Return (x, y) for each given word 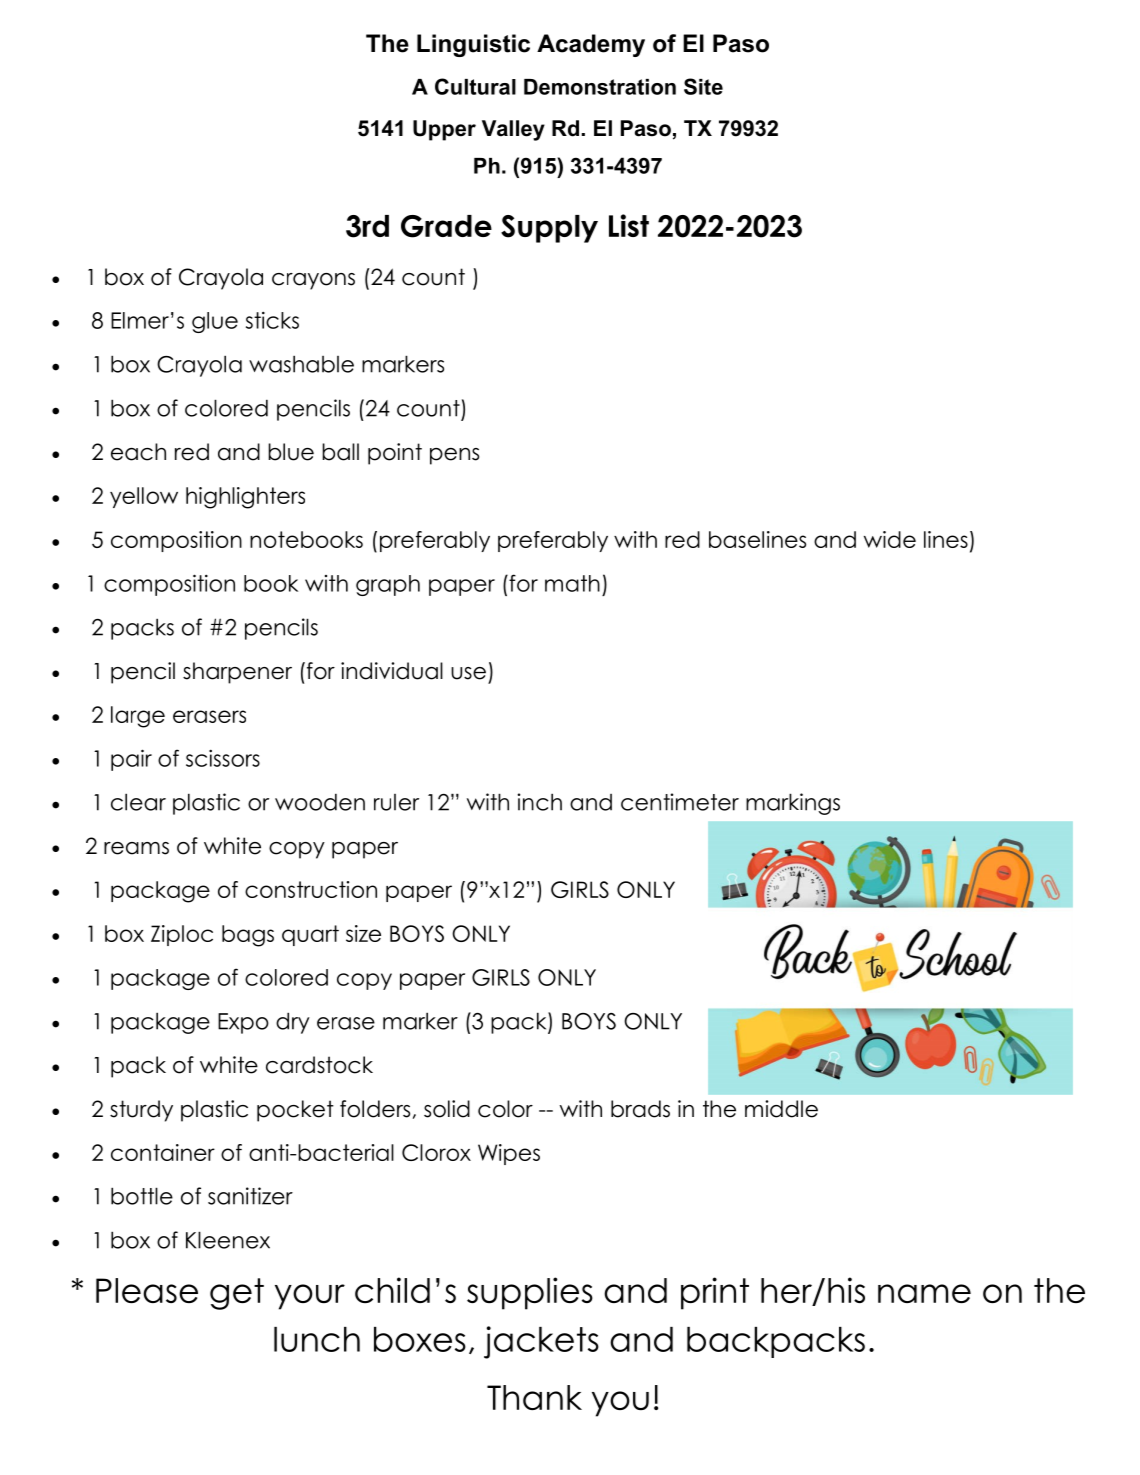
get (237, 1294)
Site (703, 86)
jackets (541, 1342)
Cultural (475, 86)
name (924, 1293)
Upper (444, 130)
